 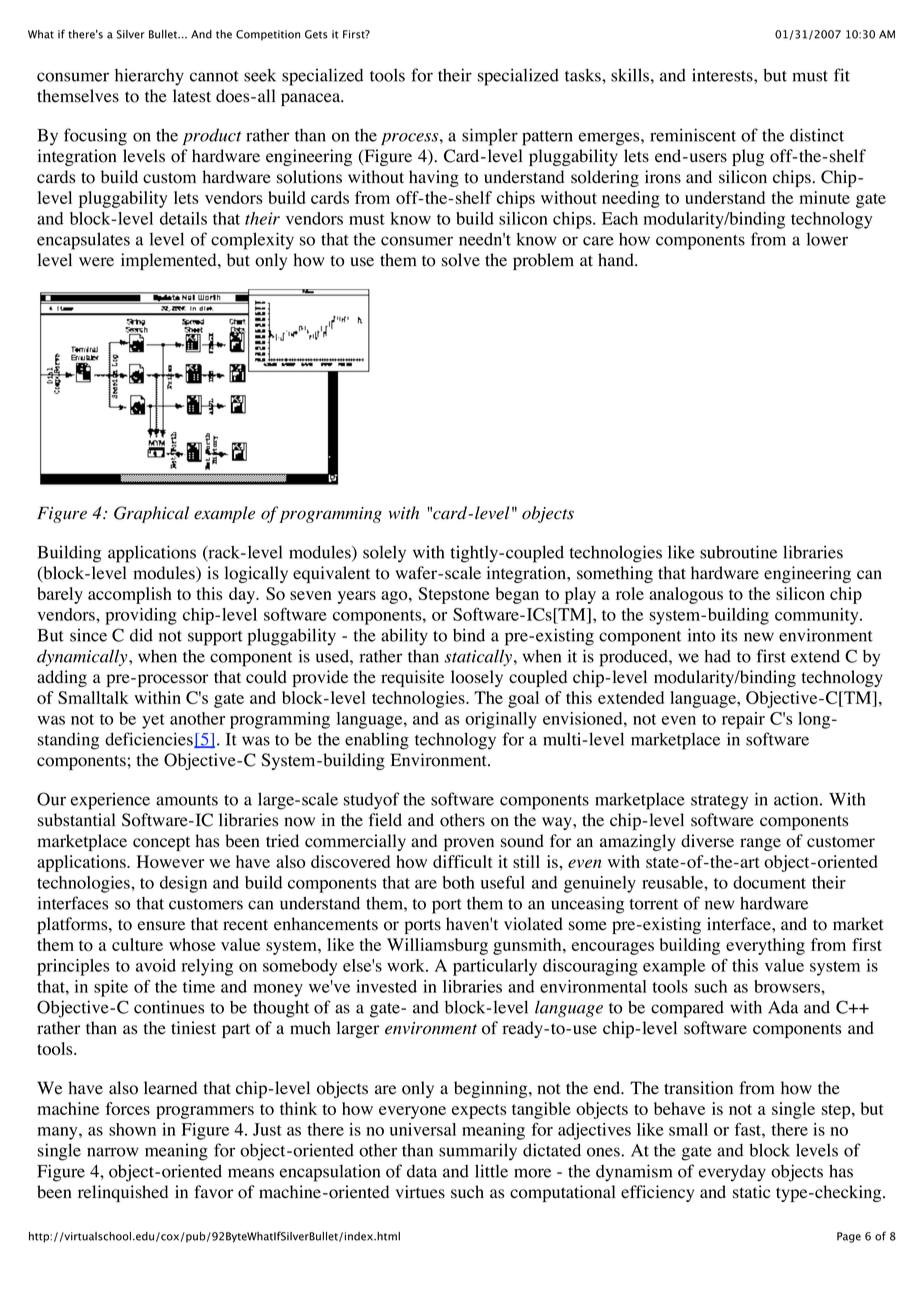 What do you see at coordinates (123, 1193) in the page?
I see `relinquished` at bounding box center [123, 1193].
